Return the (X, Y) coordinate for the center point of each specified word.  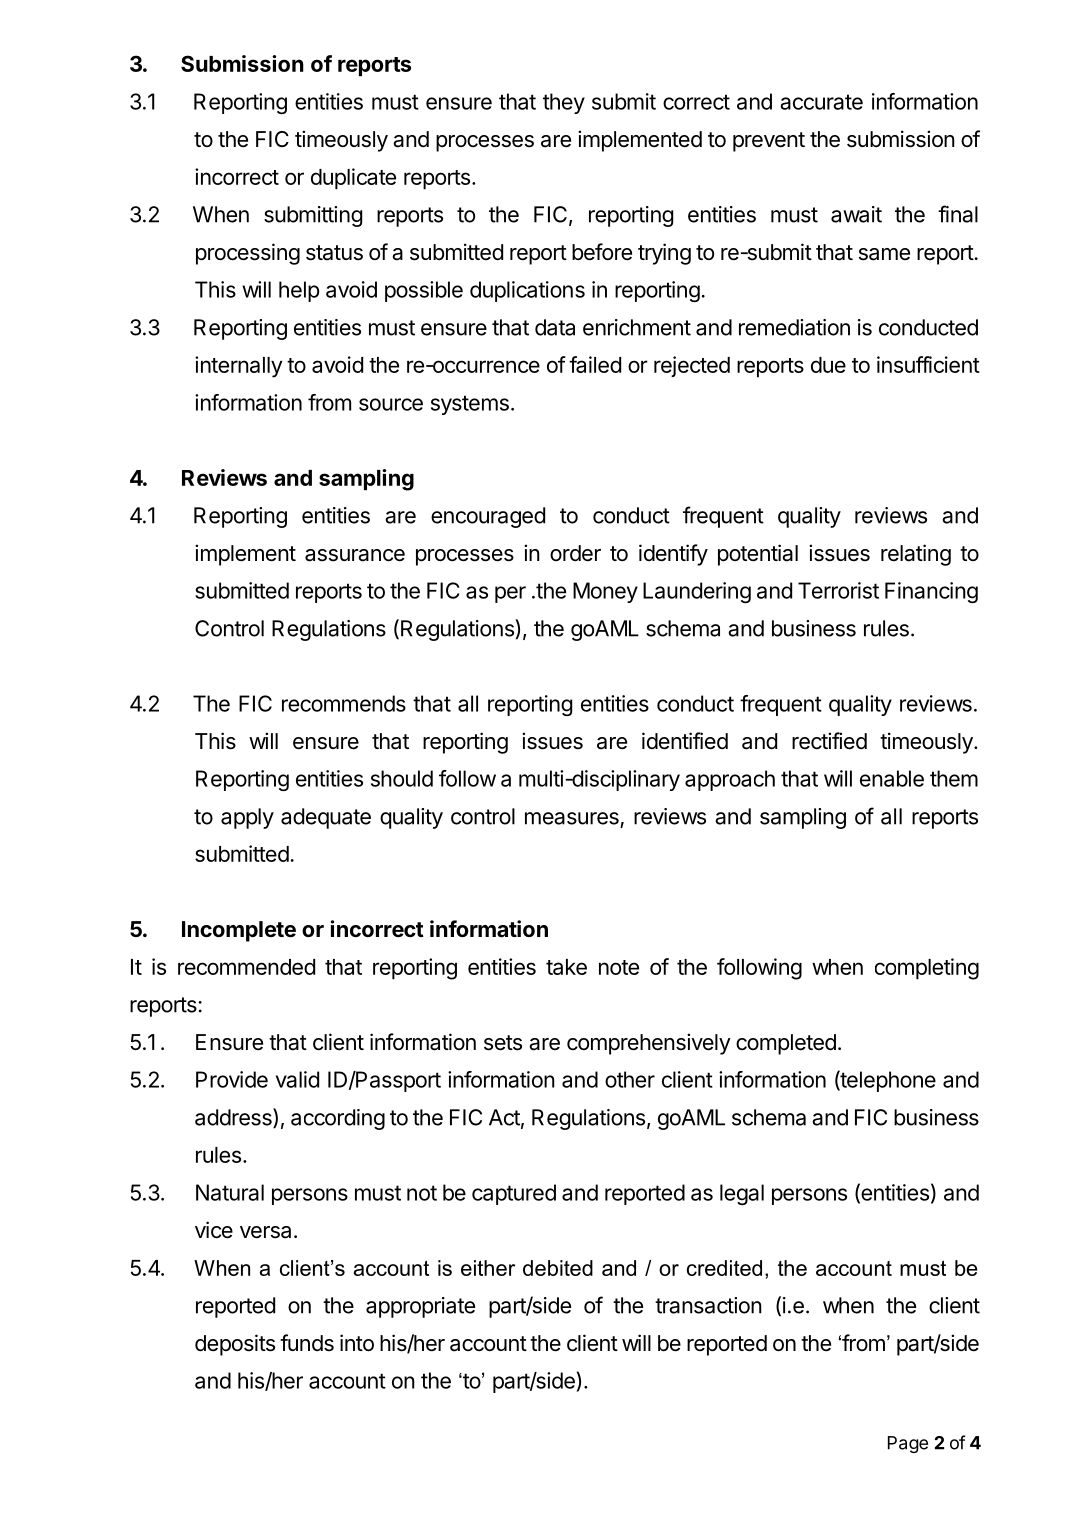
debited (558, 1268)
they (564, 103)
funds (307, 1343)
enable (892, 778)
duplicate (353, 179)
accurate (821, 102)
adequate (326, 818)
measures (572, 818)
